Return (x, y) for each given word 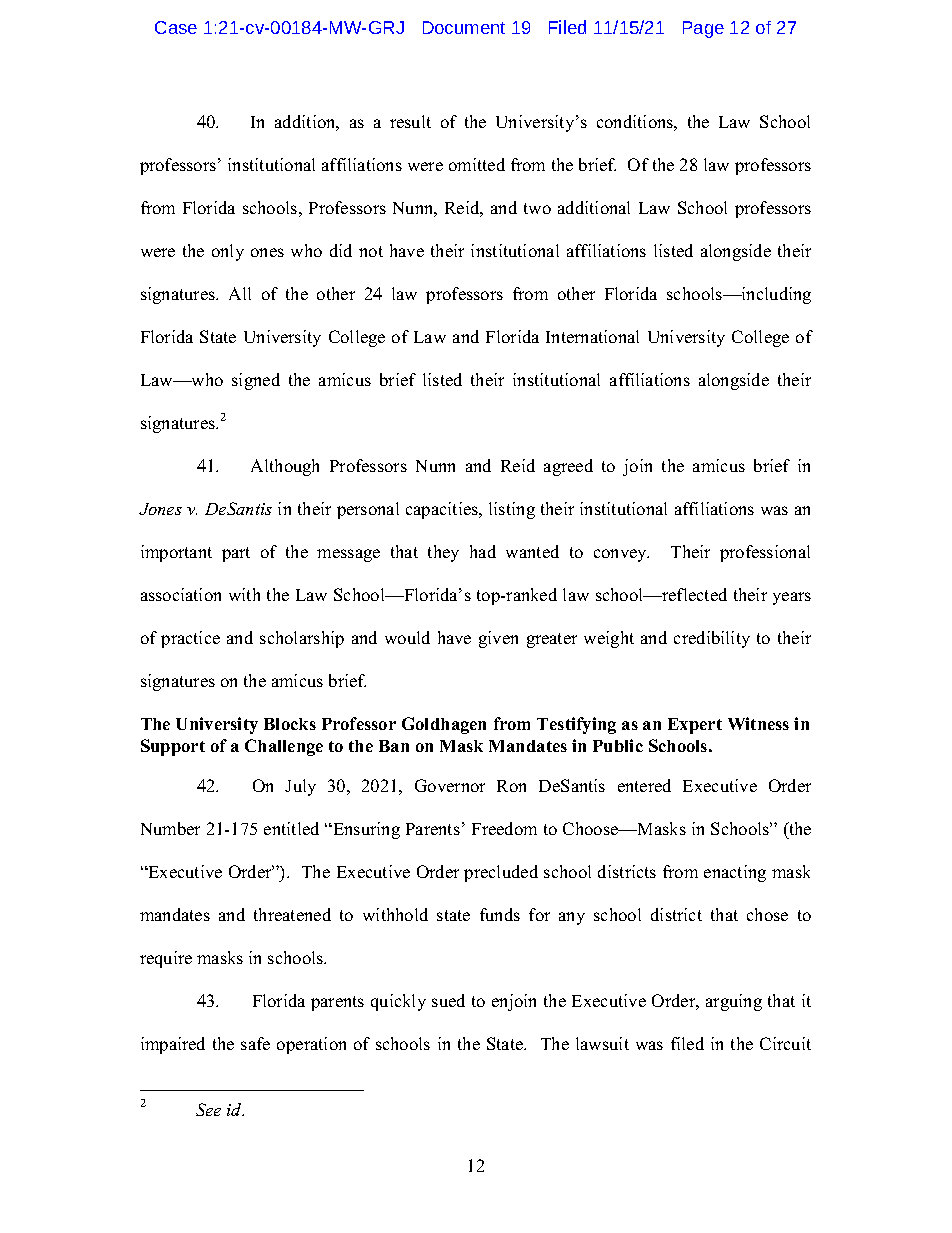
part (236, 554)
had (483, 551)
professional (765, 553)
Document (464, 27)
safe (255, 1043)
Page (703, 29)
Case (176, 27)
